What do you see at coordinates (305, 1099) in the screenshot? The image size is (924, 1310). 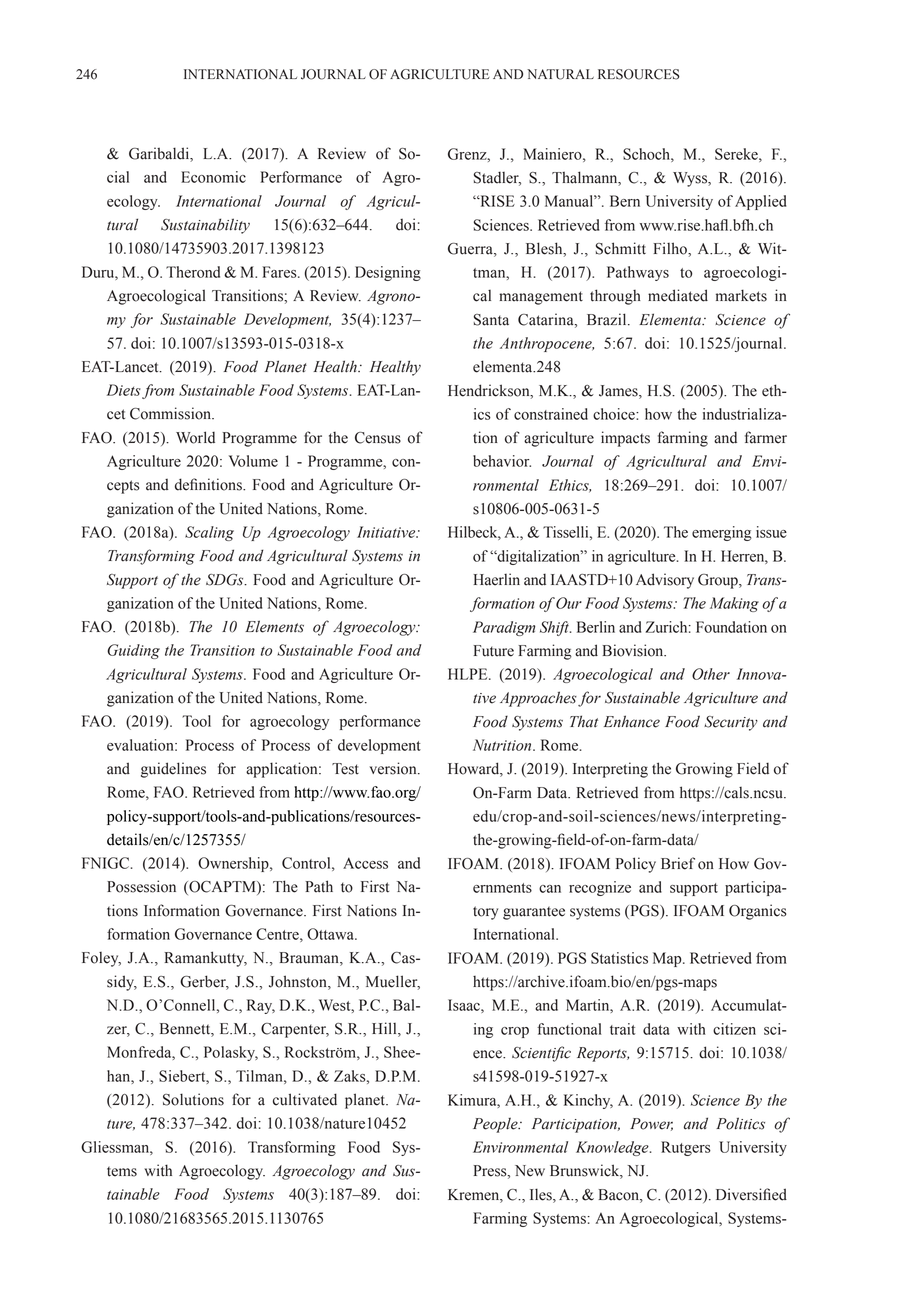 I see `cultivated` at bounding box center [305, 1099].
